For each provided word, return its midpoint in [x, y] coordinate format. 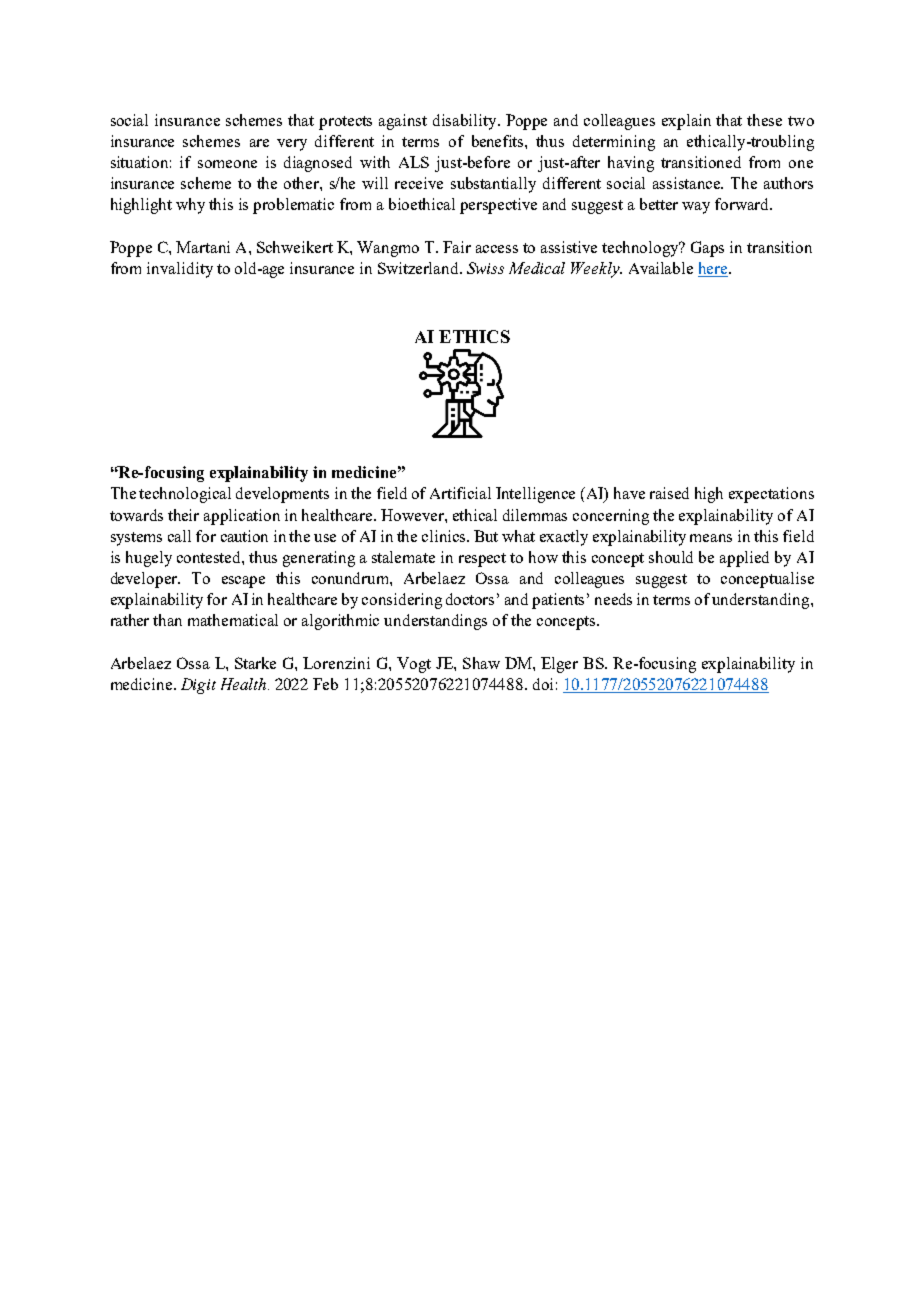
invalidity [180, 270]
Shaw [481, 663]
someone [227, 164]
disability [466, 122]
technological [185, 495]
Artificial [460, 493]
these [764, 120]
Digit [198, 686]
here [714, 269]
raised [669, 493]
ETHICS [474, 336]
